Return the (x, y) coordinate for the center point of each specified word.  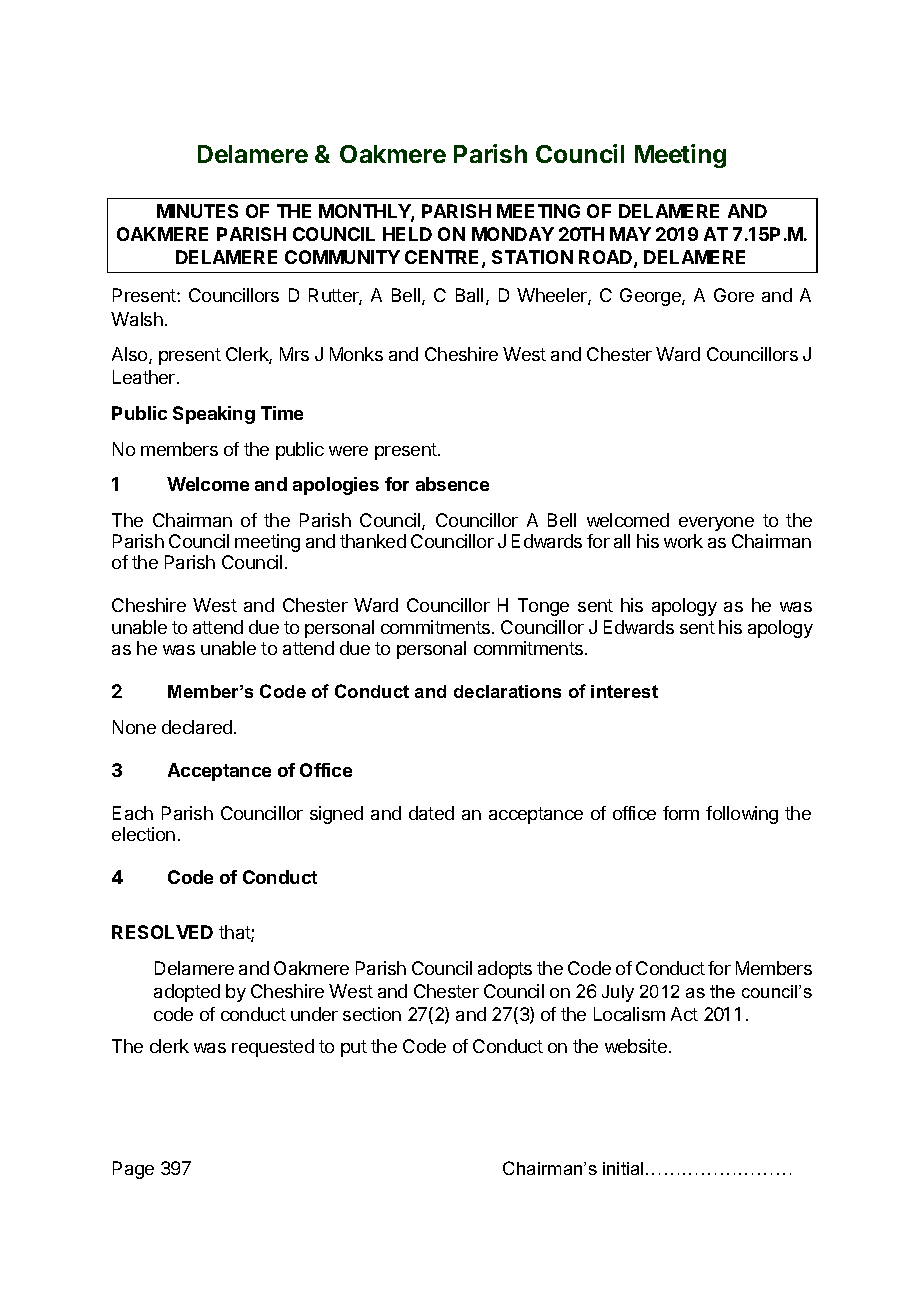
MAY (630, 234)
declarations (507, 691)
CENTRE (444, 258)
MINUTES (197, 211)
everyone (716, 524)
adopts (505, 970)
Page (133, 1170)
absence (452, 484)
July (618, 993)
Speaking (214, 415)
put (354, 1048)
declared (197, 727)
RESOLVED (162, 932)
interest (624, 691)
